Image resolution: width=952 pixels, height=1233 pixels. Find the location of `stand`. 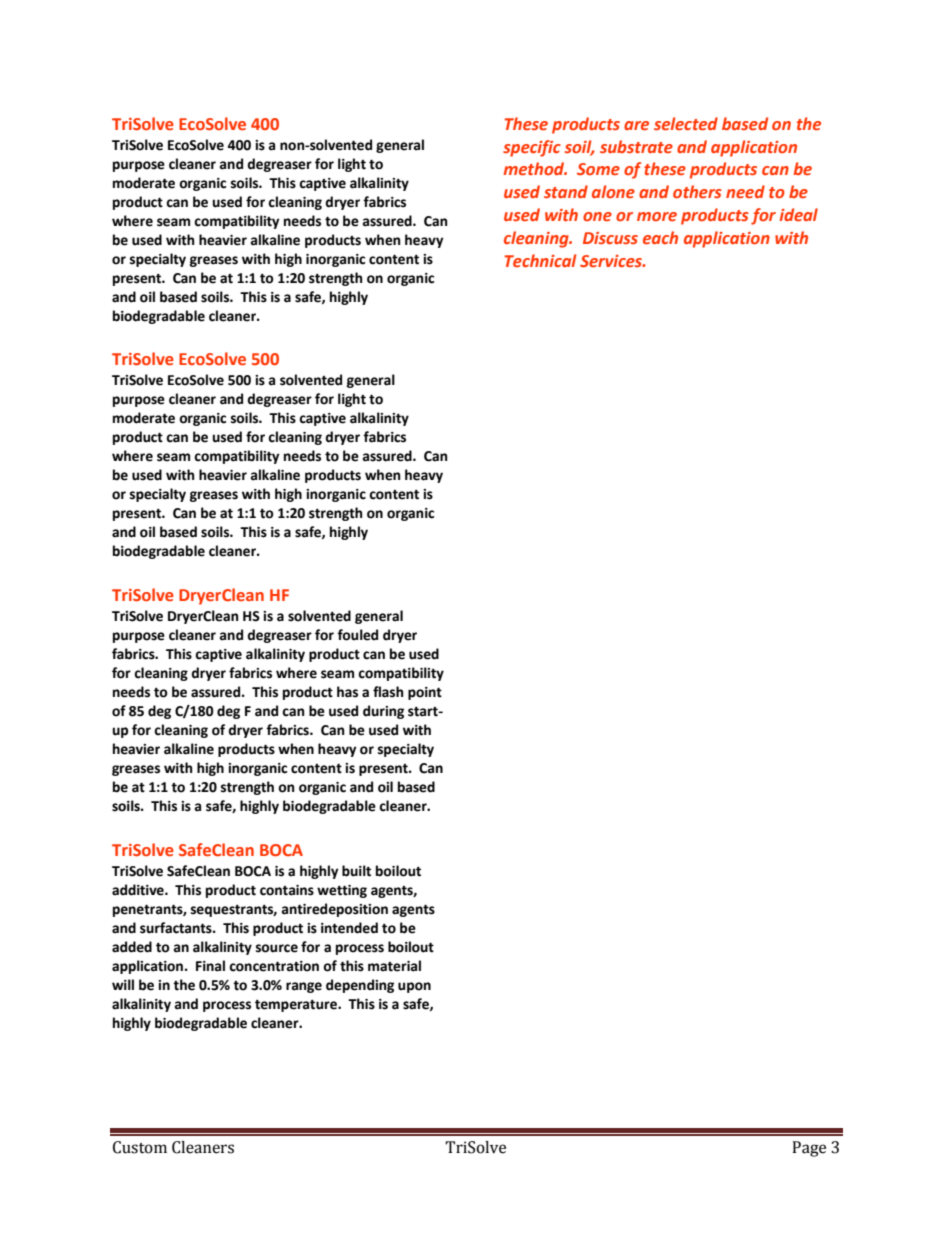

stand is located at coordinates (566, 191).
